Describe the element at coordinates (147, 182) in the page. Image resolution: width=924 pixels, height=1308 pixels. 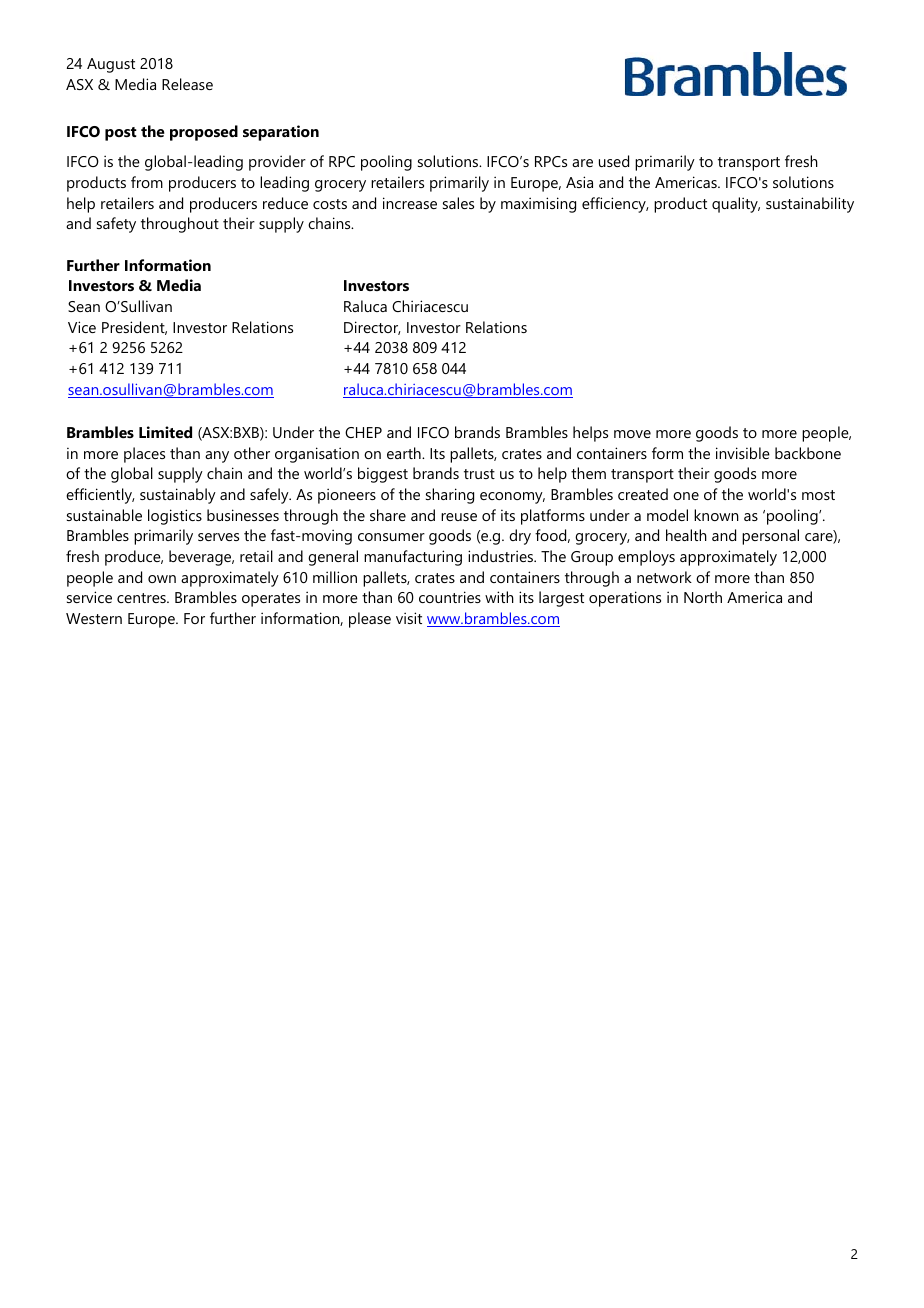
I see `from` at that location.
